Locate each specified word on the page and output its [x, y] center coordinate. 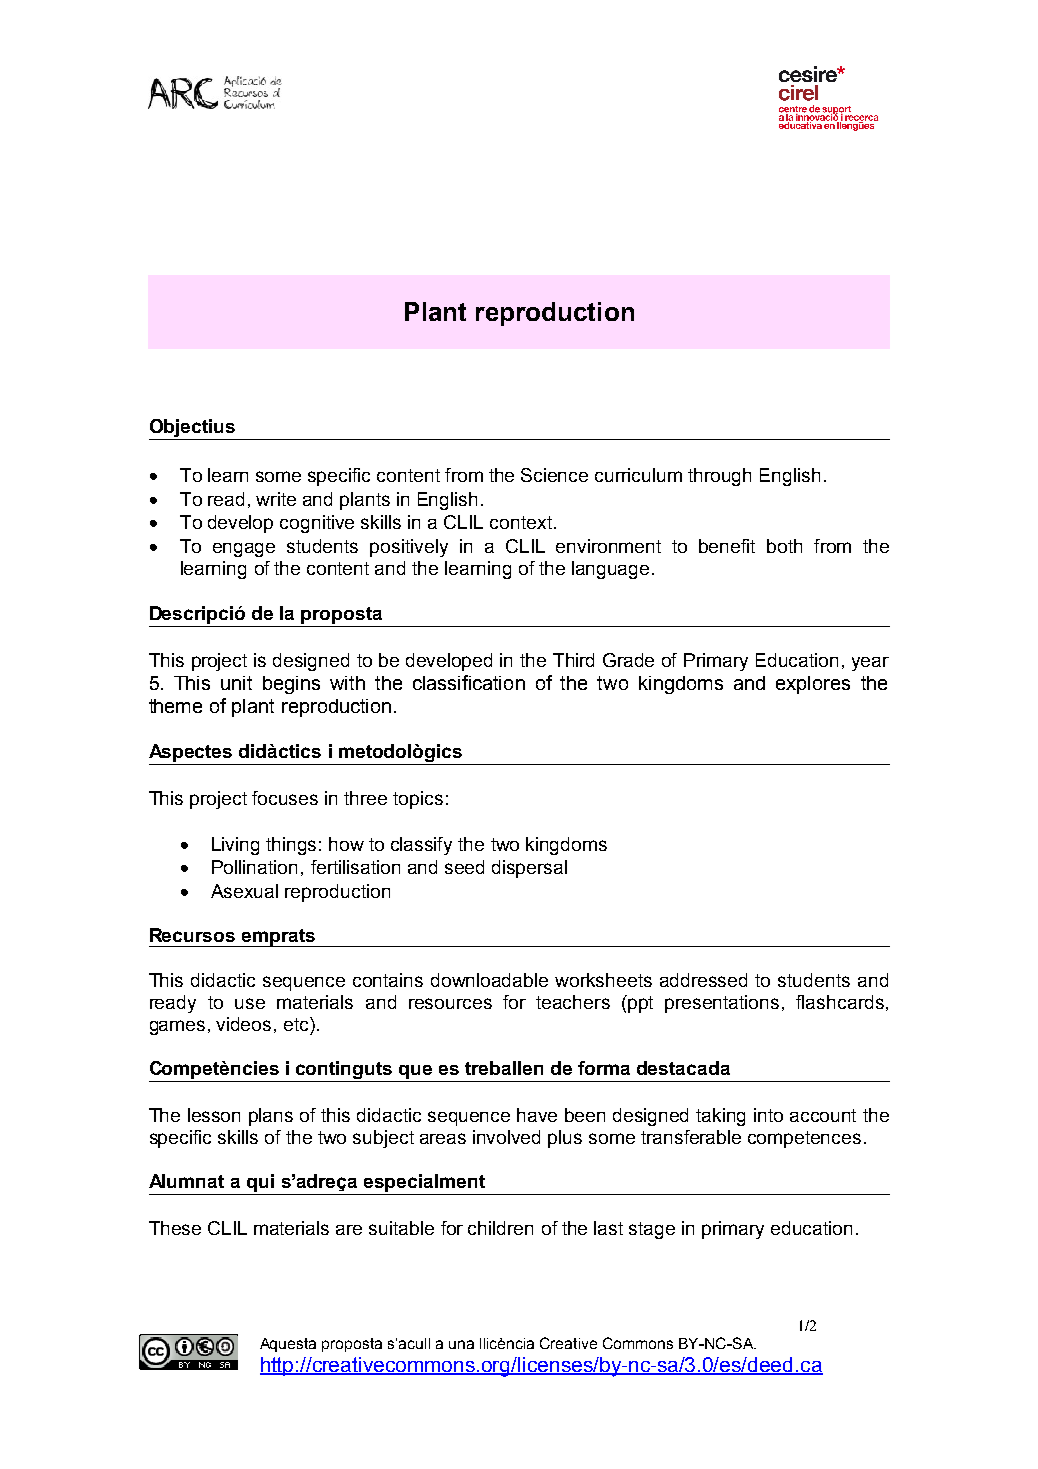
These [175, 1228]
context [521, 522]
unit [236, 683]
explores [813, 685]
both [784, 546]
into [768, 1115]
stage [652, 1230]
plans [271, 1117]
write [276, 499]
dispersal [529, 869]
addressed [703, 980]
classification [469, 682]
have [537, 1115]
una [461, 1344]
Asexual [244, 891]
